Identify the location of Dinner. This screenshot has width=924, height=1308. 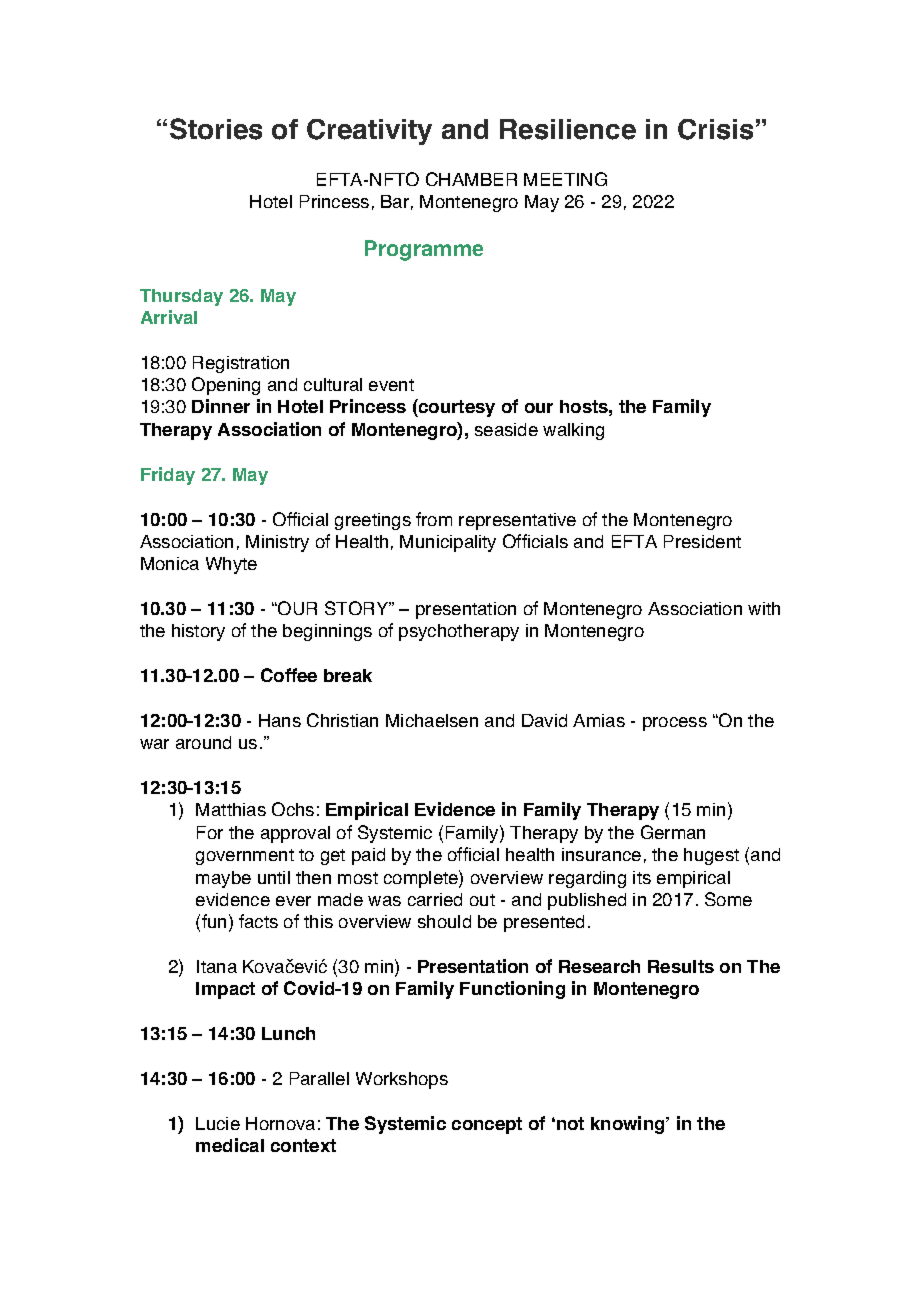
(221, 406).
